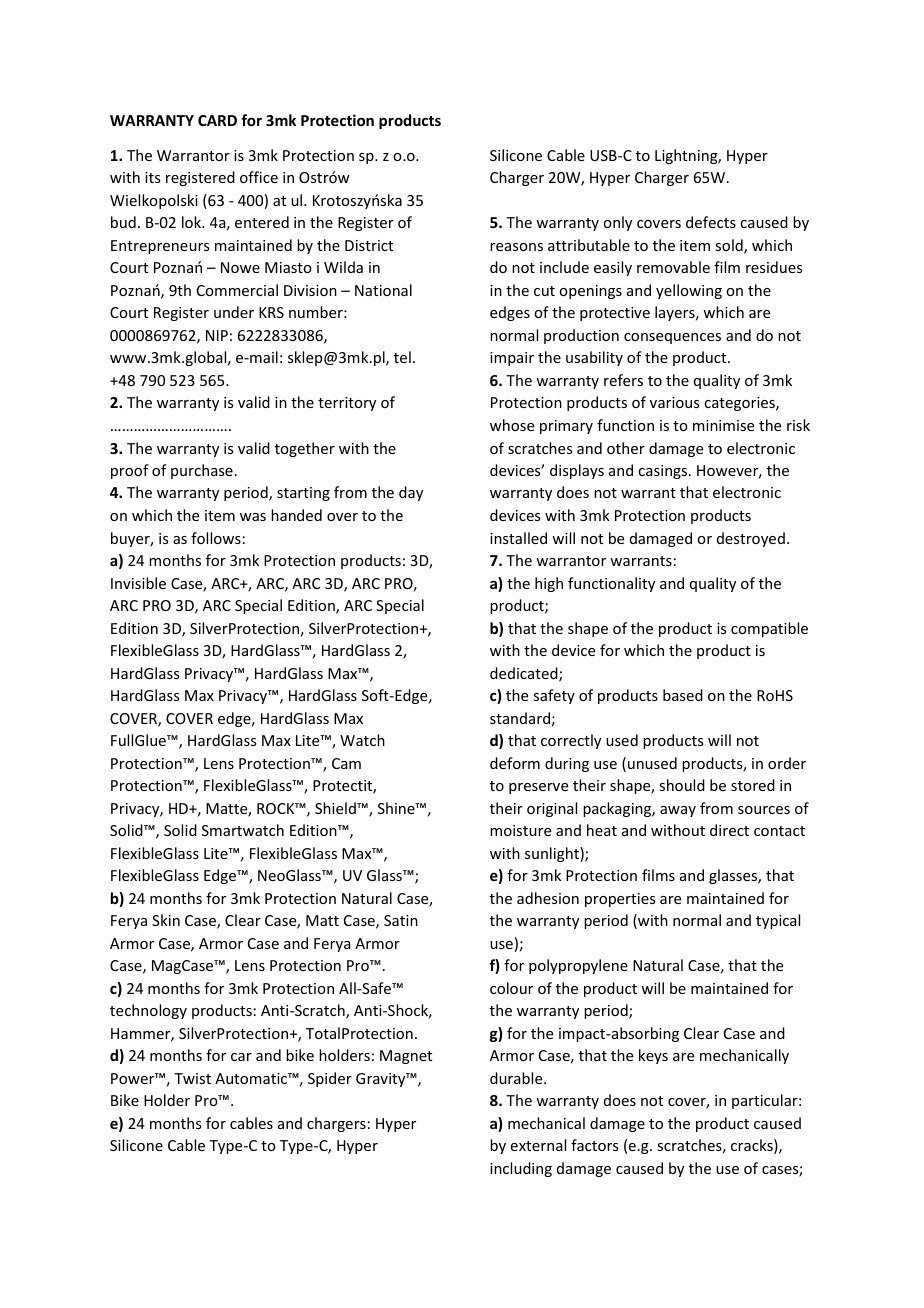  I want to click on reasons, so click(516, 247).
